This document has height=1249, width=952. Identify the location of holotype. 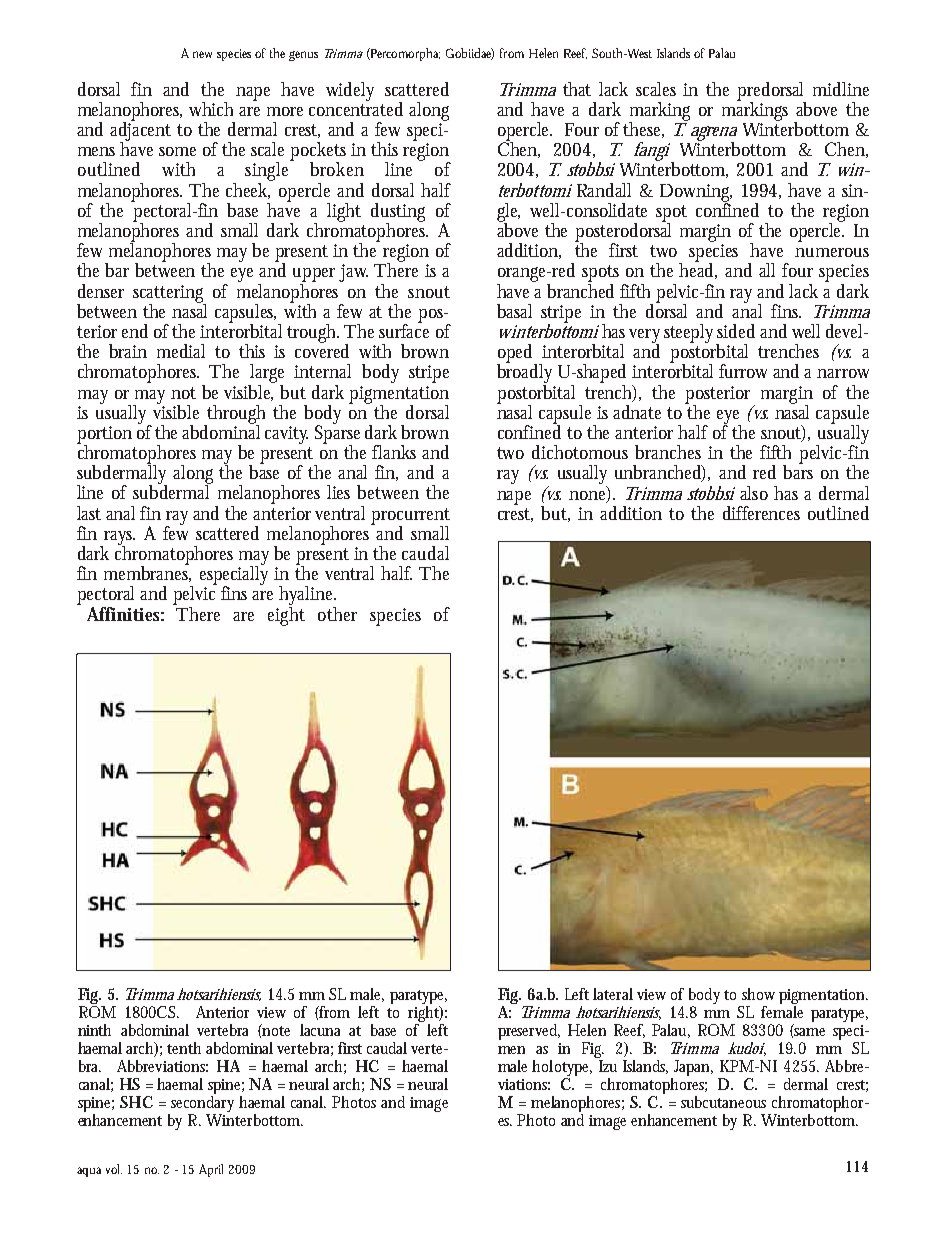
(562, 1069).
